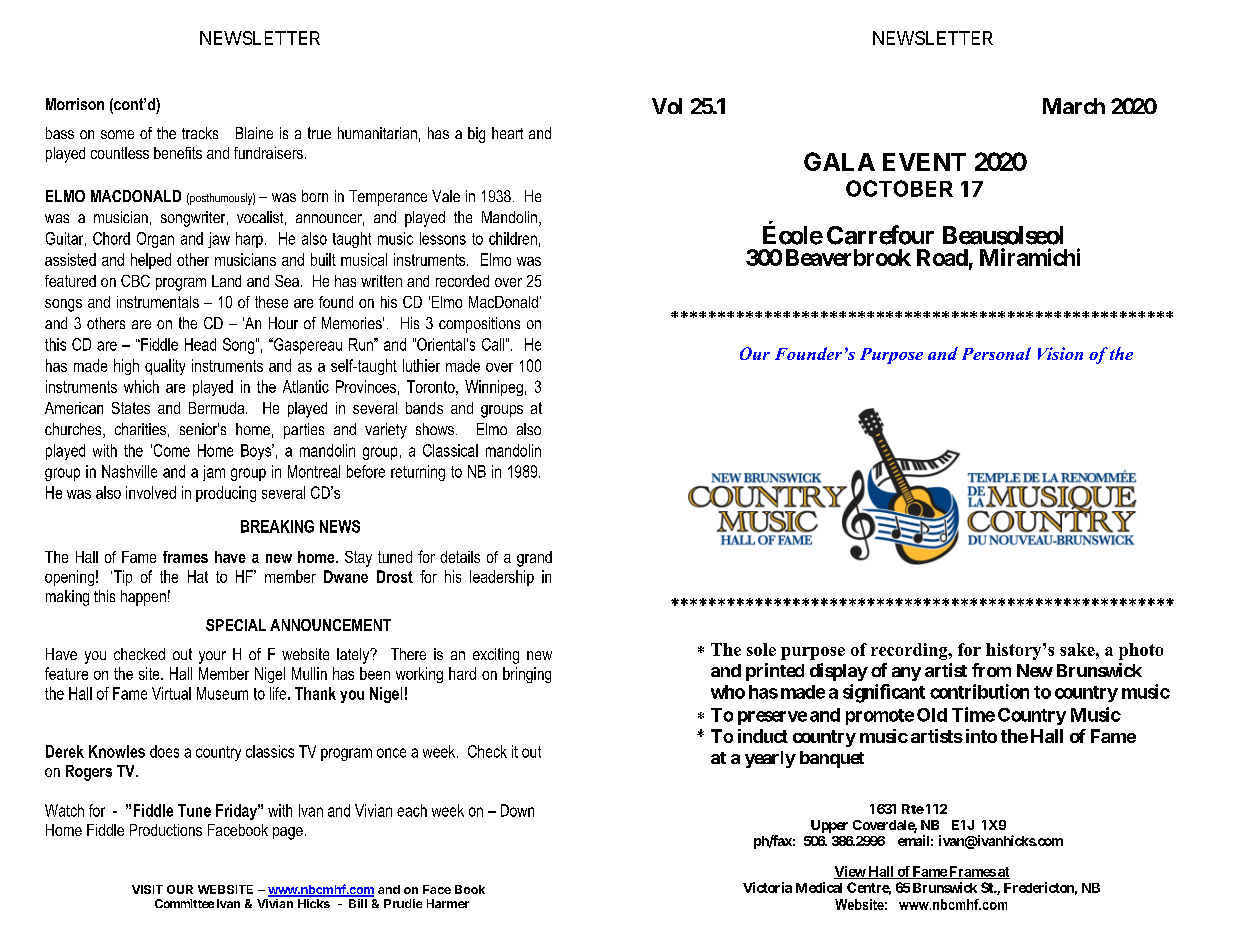 Image resolution: width=1233 pixels, height=952 pixels. Describe the element at coordinates (507, 133) in the screenshot. I see `heart` at that location.
